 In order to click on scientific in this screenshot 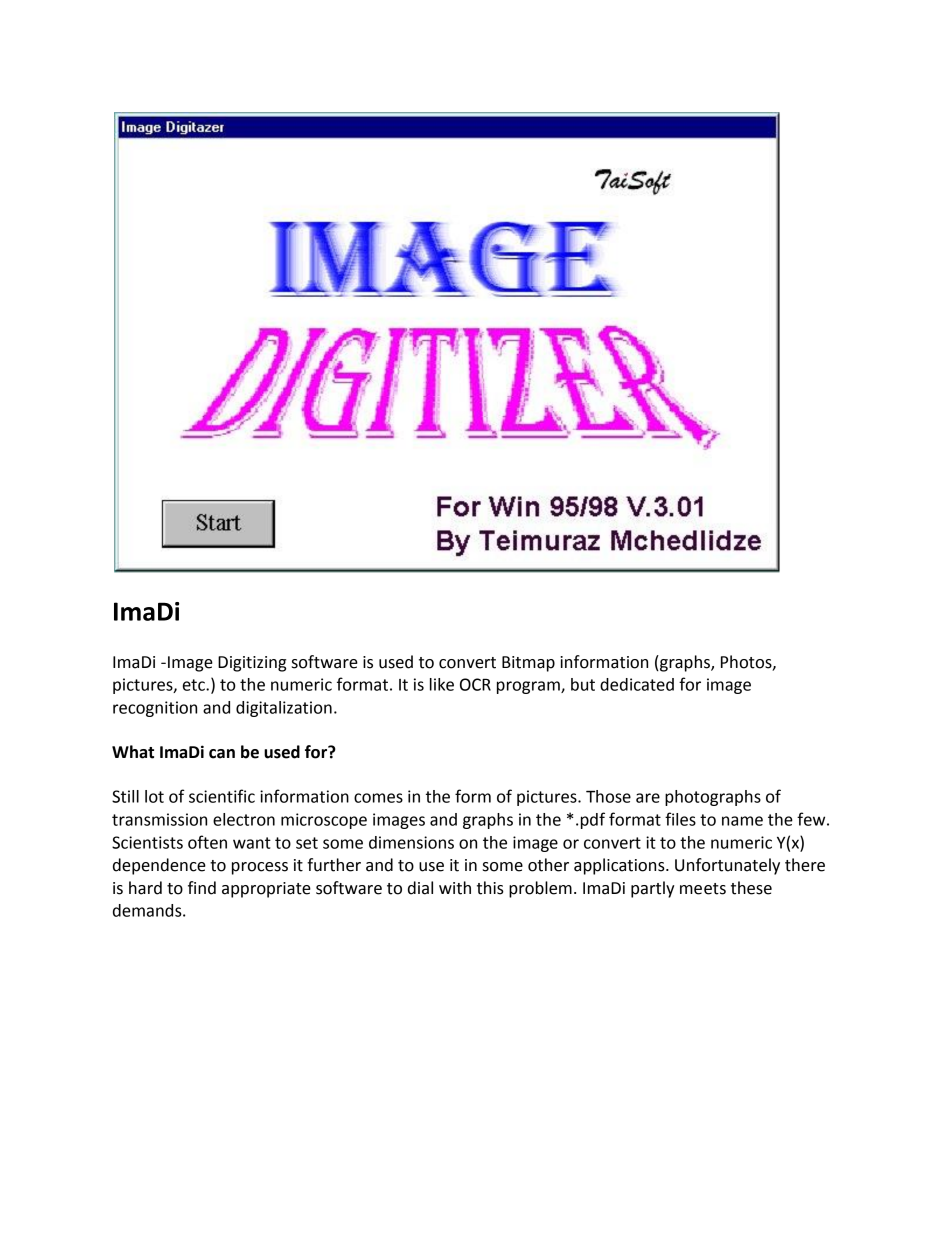, I will do `click(222, 796)`.
